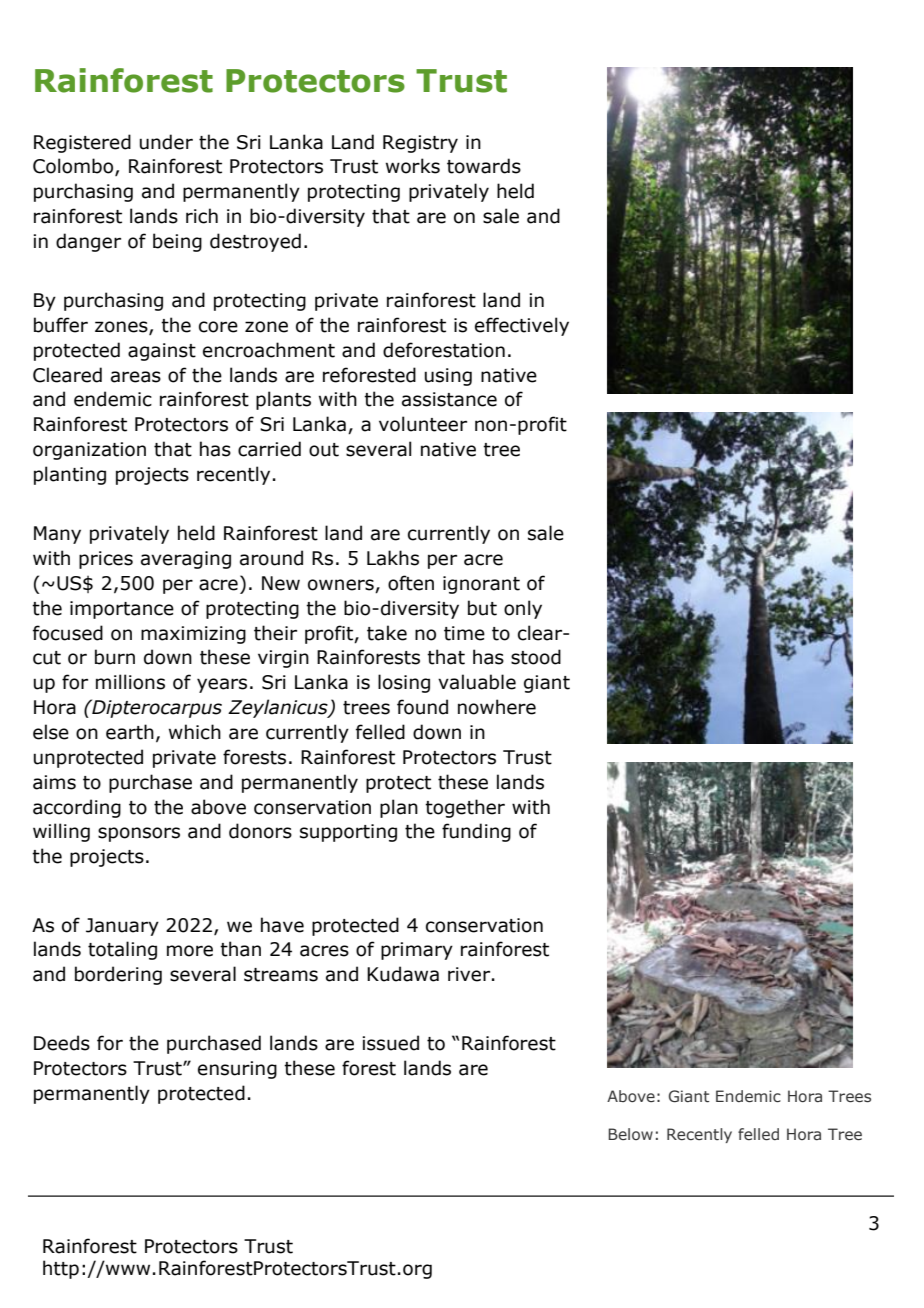 This screenshot has height=1308, width=924. I want to click on funding, so click(476, 832).
